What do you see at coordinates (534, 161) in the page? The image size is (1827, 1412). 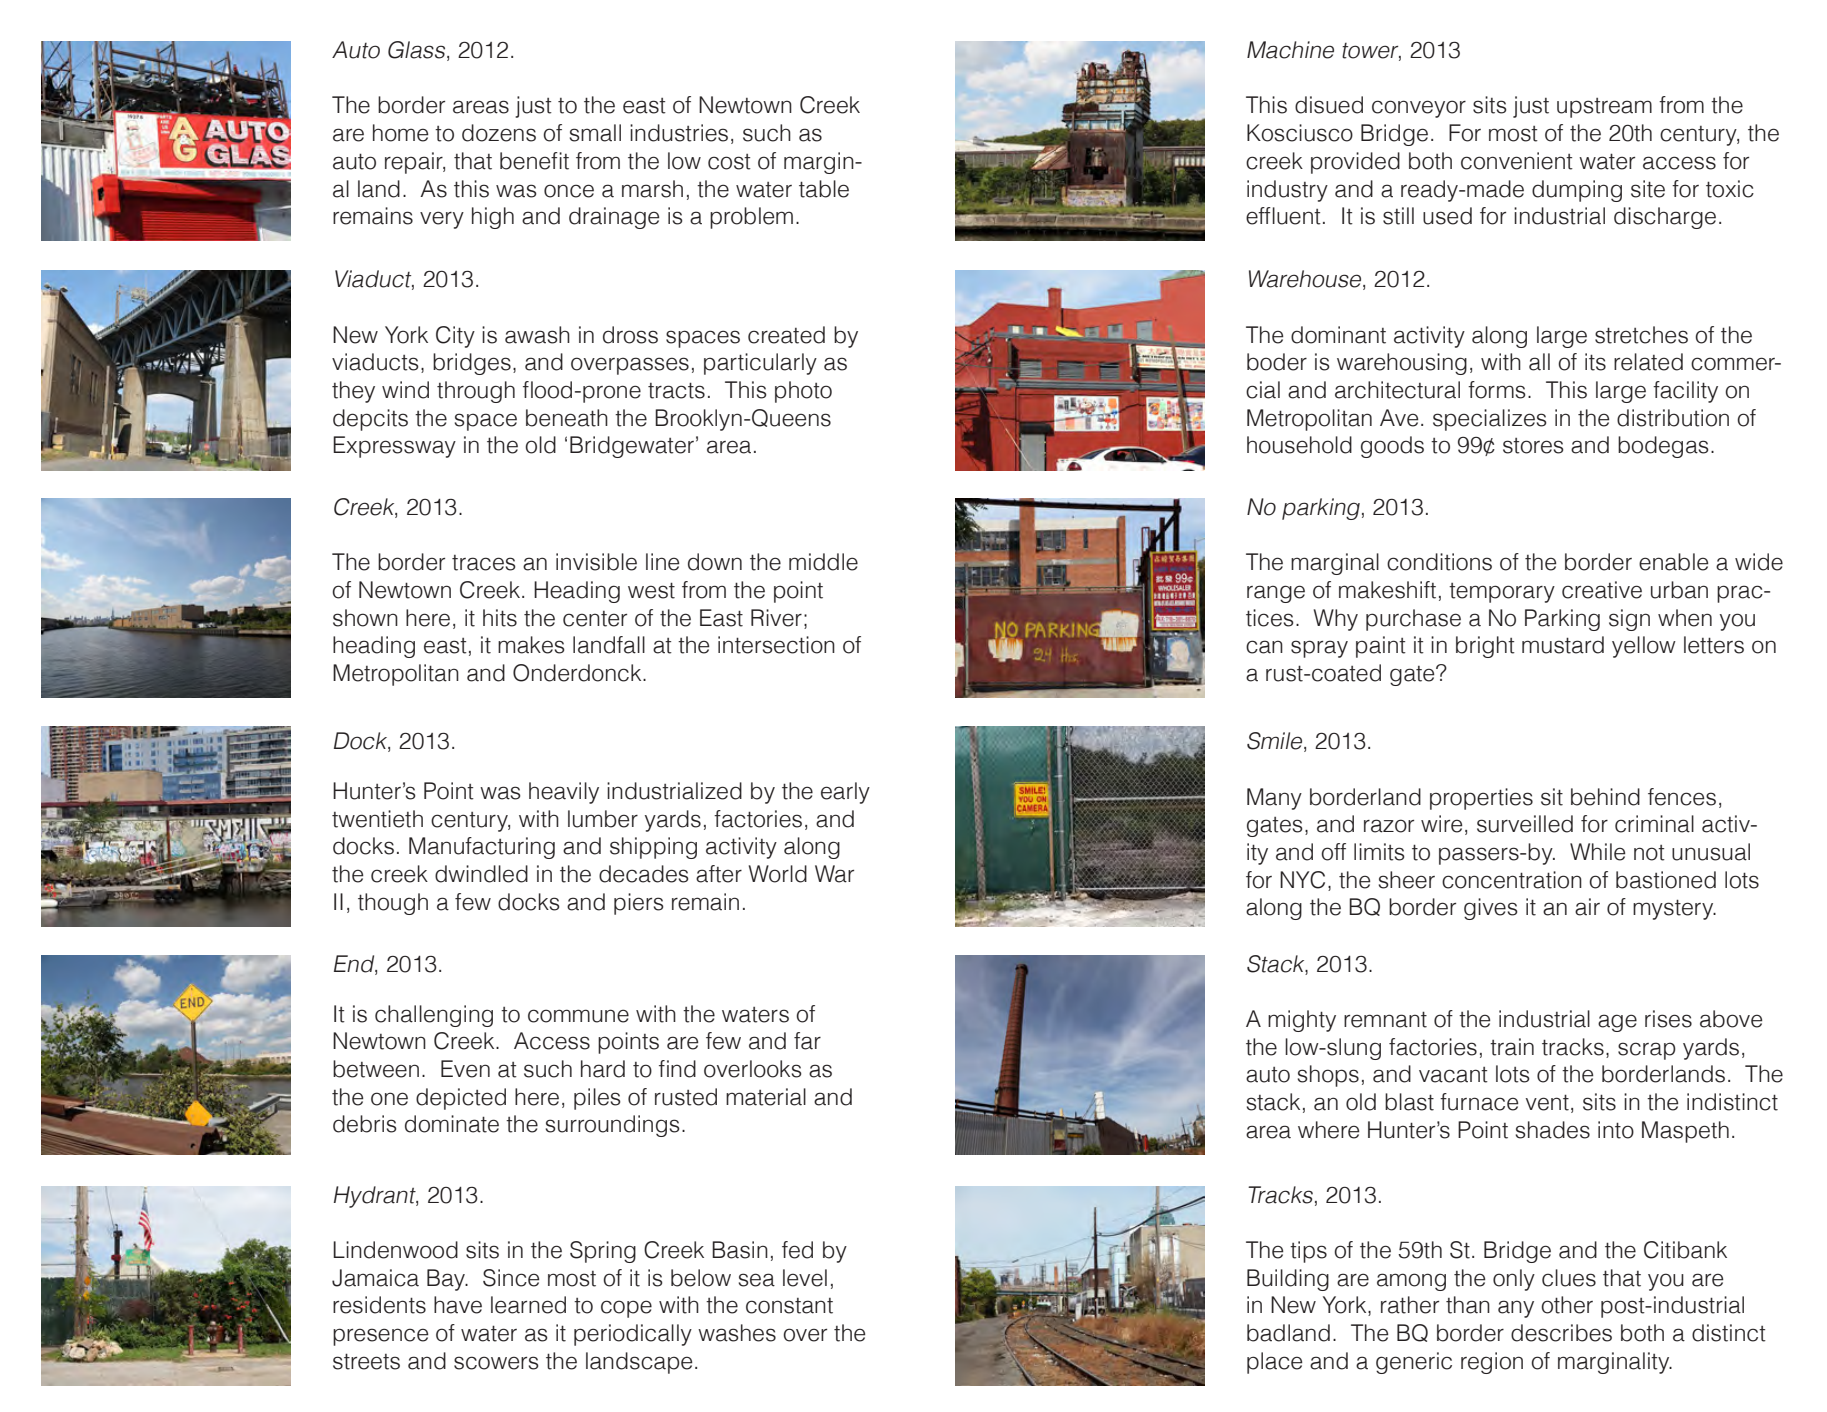 I see `benefit` at bounding box center [534, 161].
